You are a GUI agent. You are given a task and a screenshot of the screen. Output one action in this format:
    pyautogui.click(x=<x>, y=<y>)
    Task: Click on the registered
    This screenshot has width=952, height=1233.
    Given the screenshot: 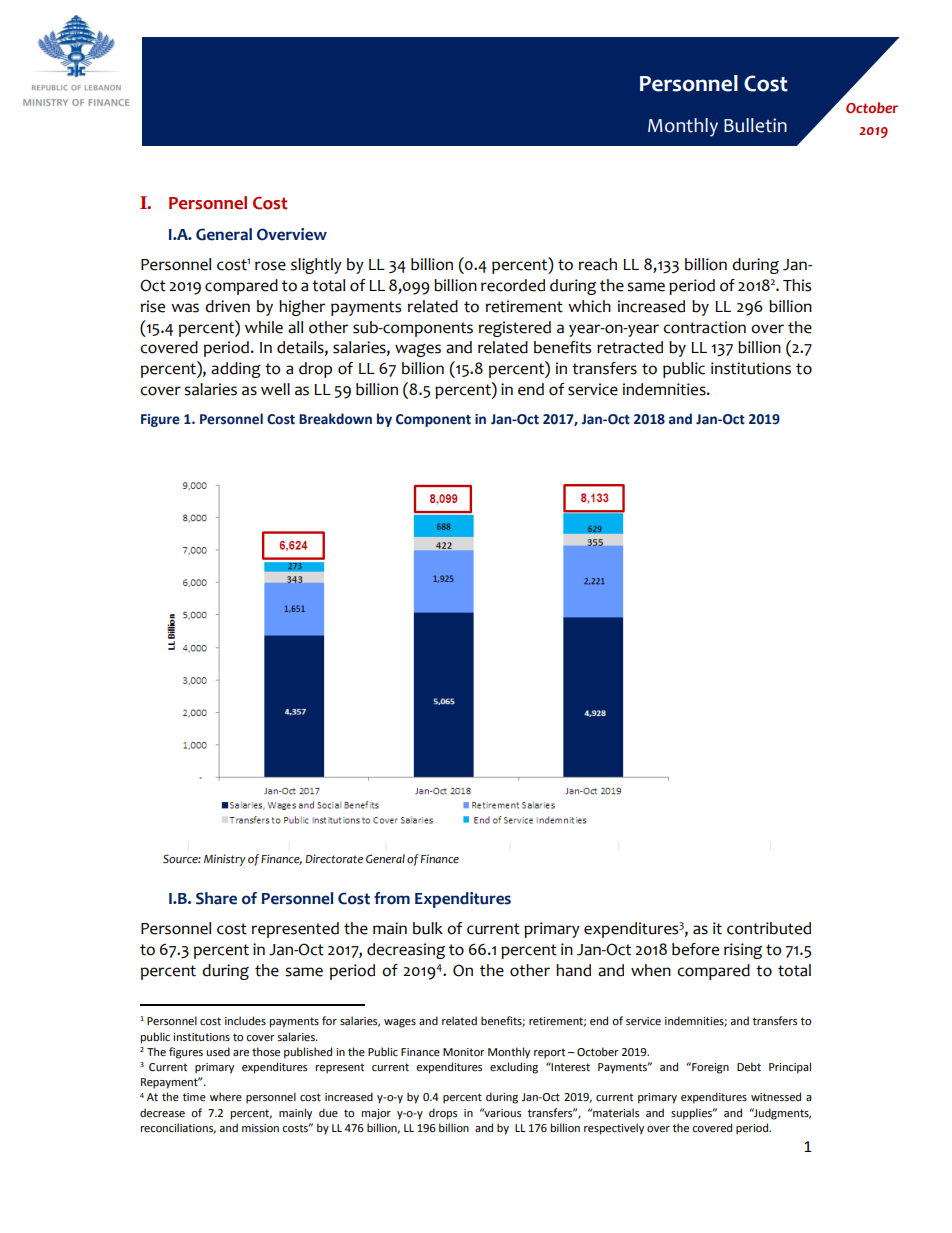 What is the action you would take?
    pyautogui.click(x=515, y=329)
